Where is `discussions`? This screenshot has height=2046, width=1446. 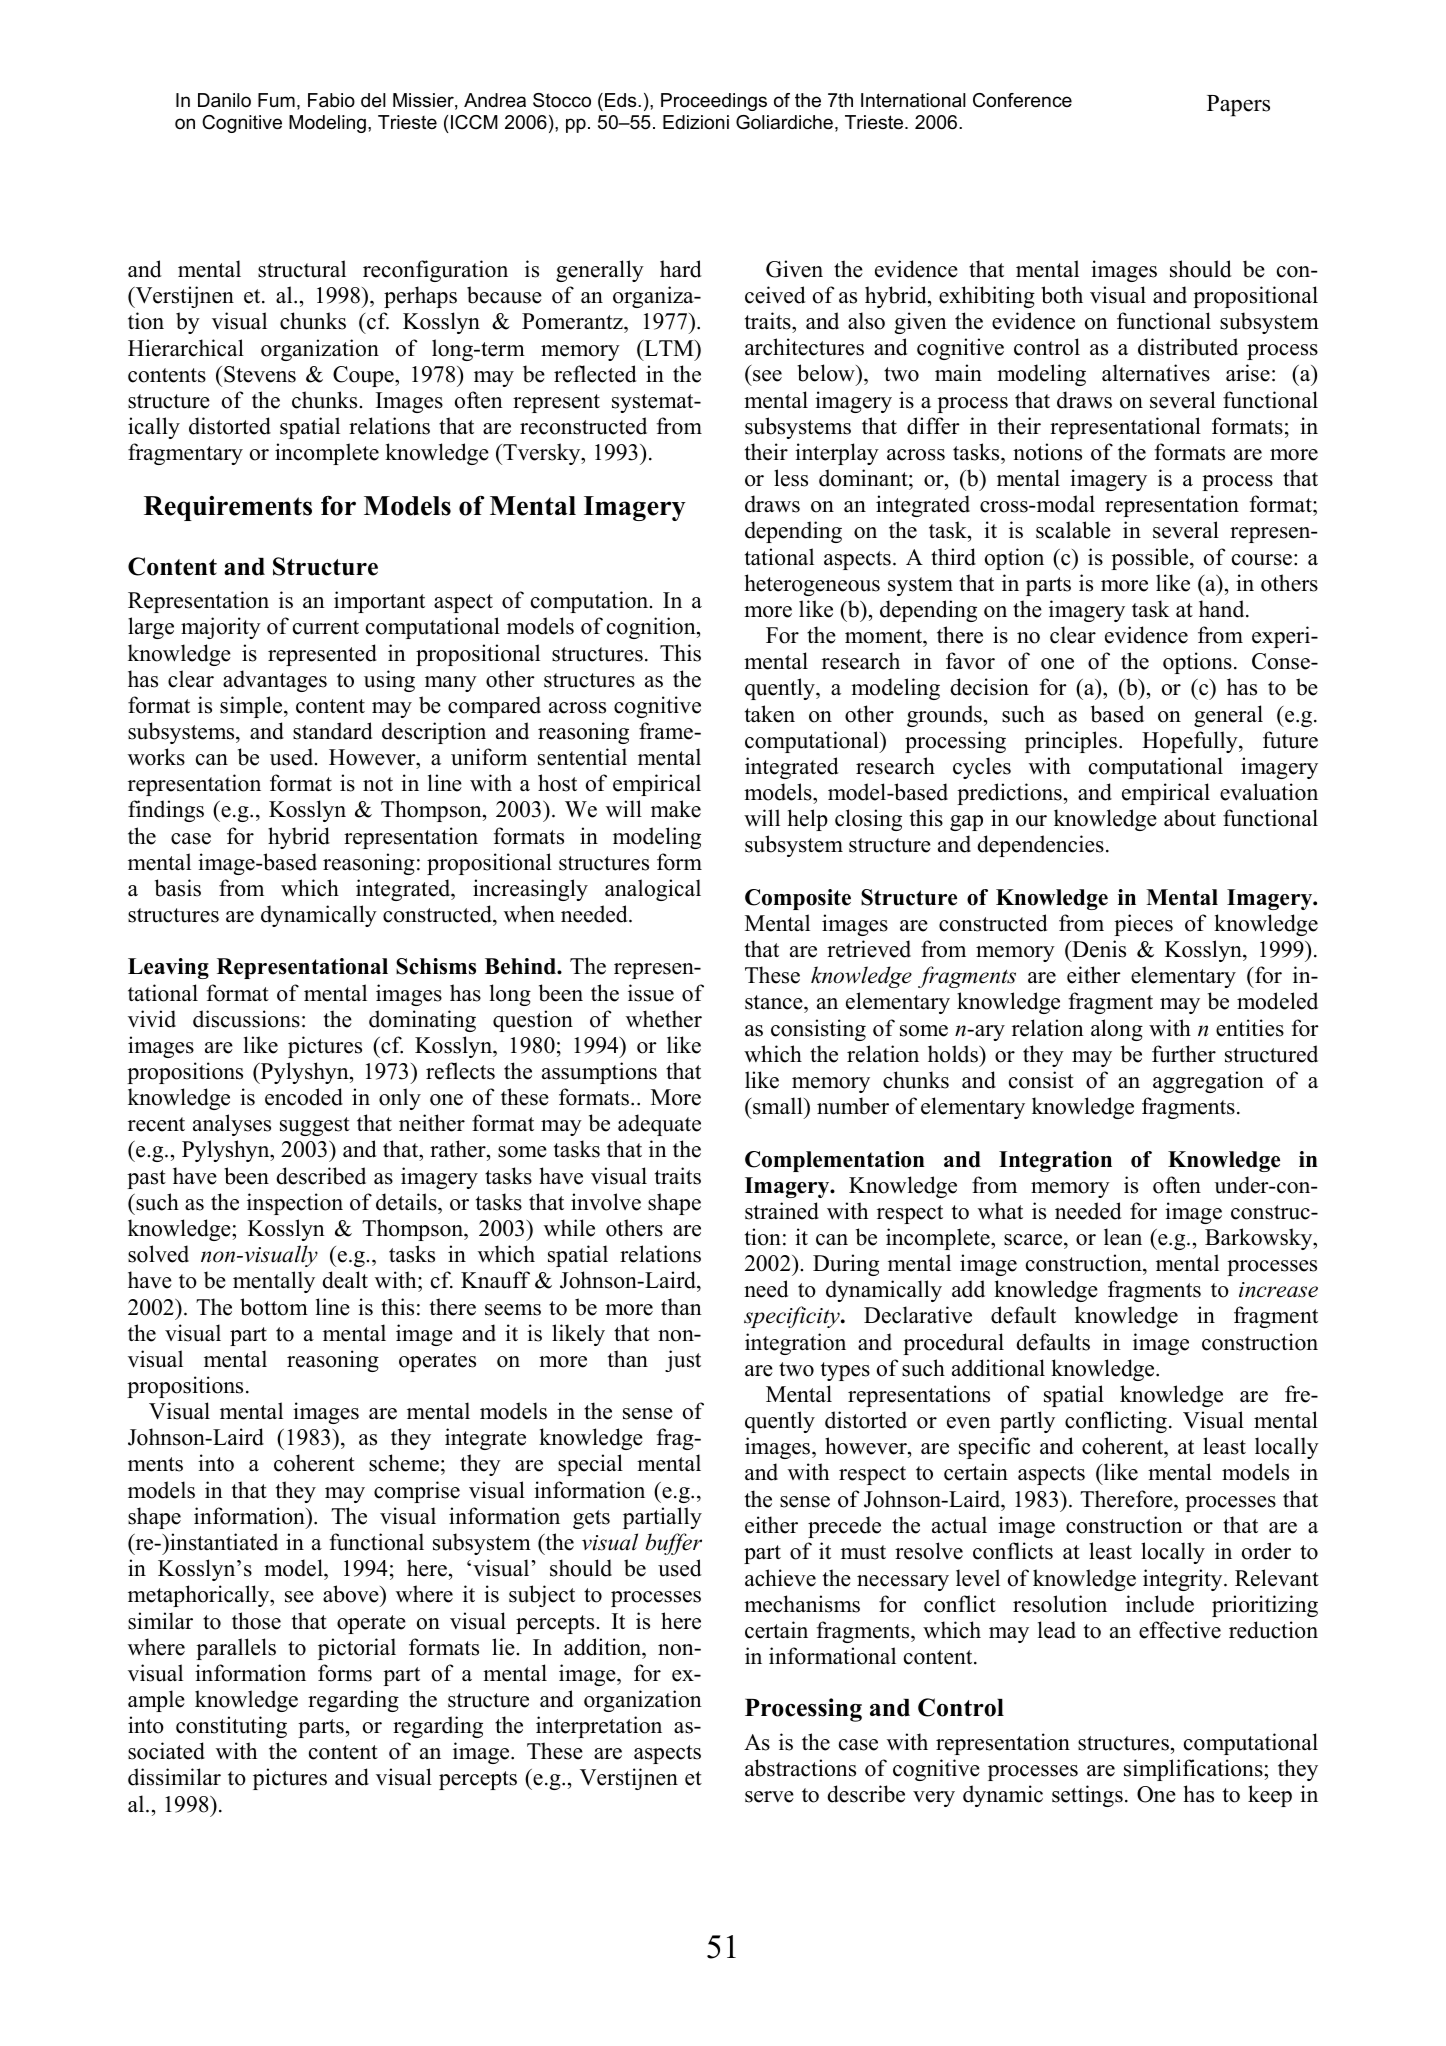
discussions is located at coordinates (246, 1019).
